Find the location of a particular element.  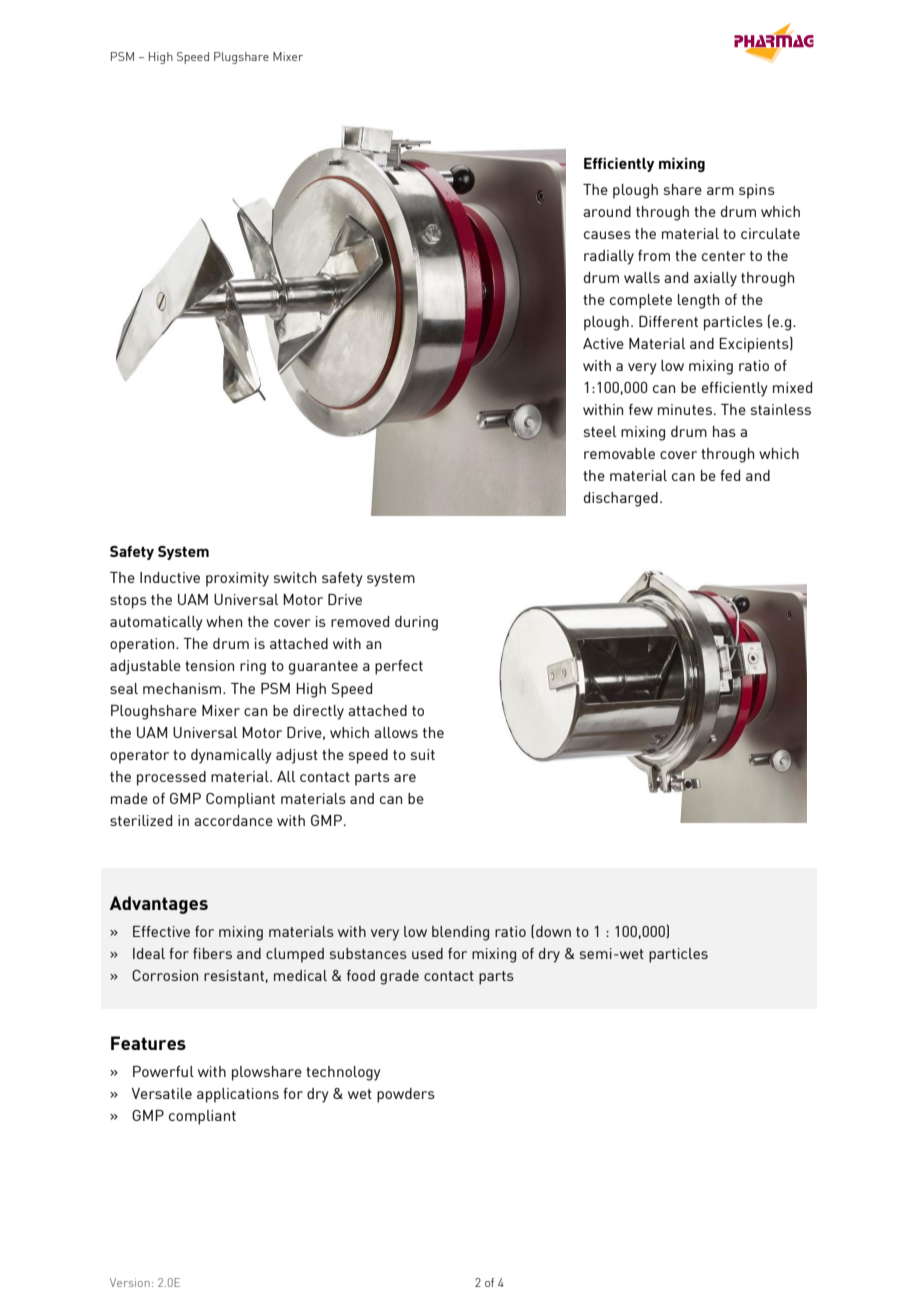

suit is located at coordinates (423, 754).
